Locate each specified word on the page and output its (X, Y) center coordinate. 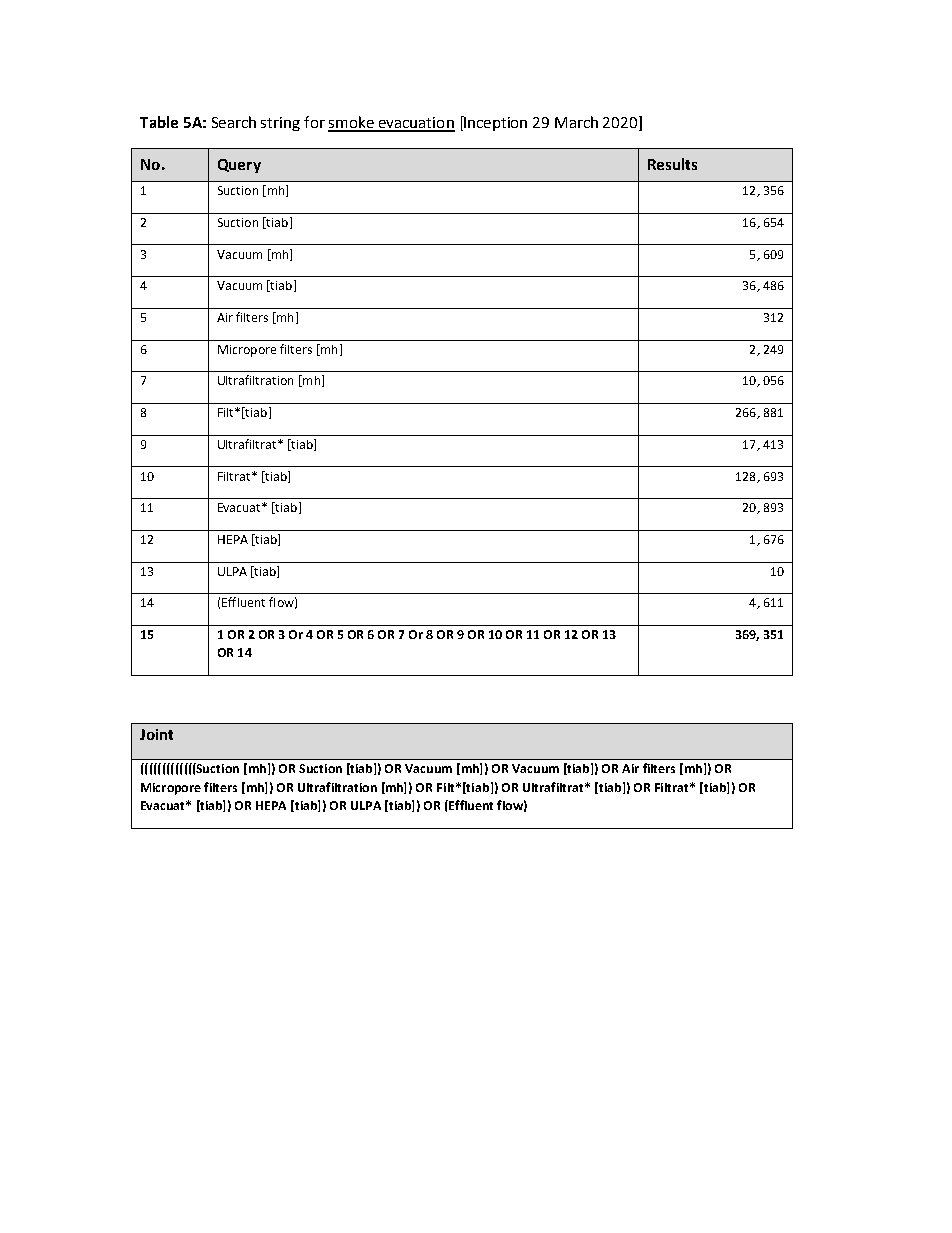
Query (239, 166)
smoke (352, 123)
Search (234, 122)
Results (672, 164)
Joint (156, 734)
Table (159, 122)
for (314, 122)
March (576, 122)
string (280, 124)
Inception (495, 123)
